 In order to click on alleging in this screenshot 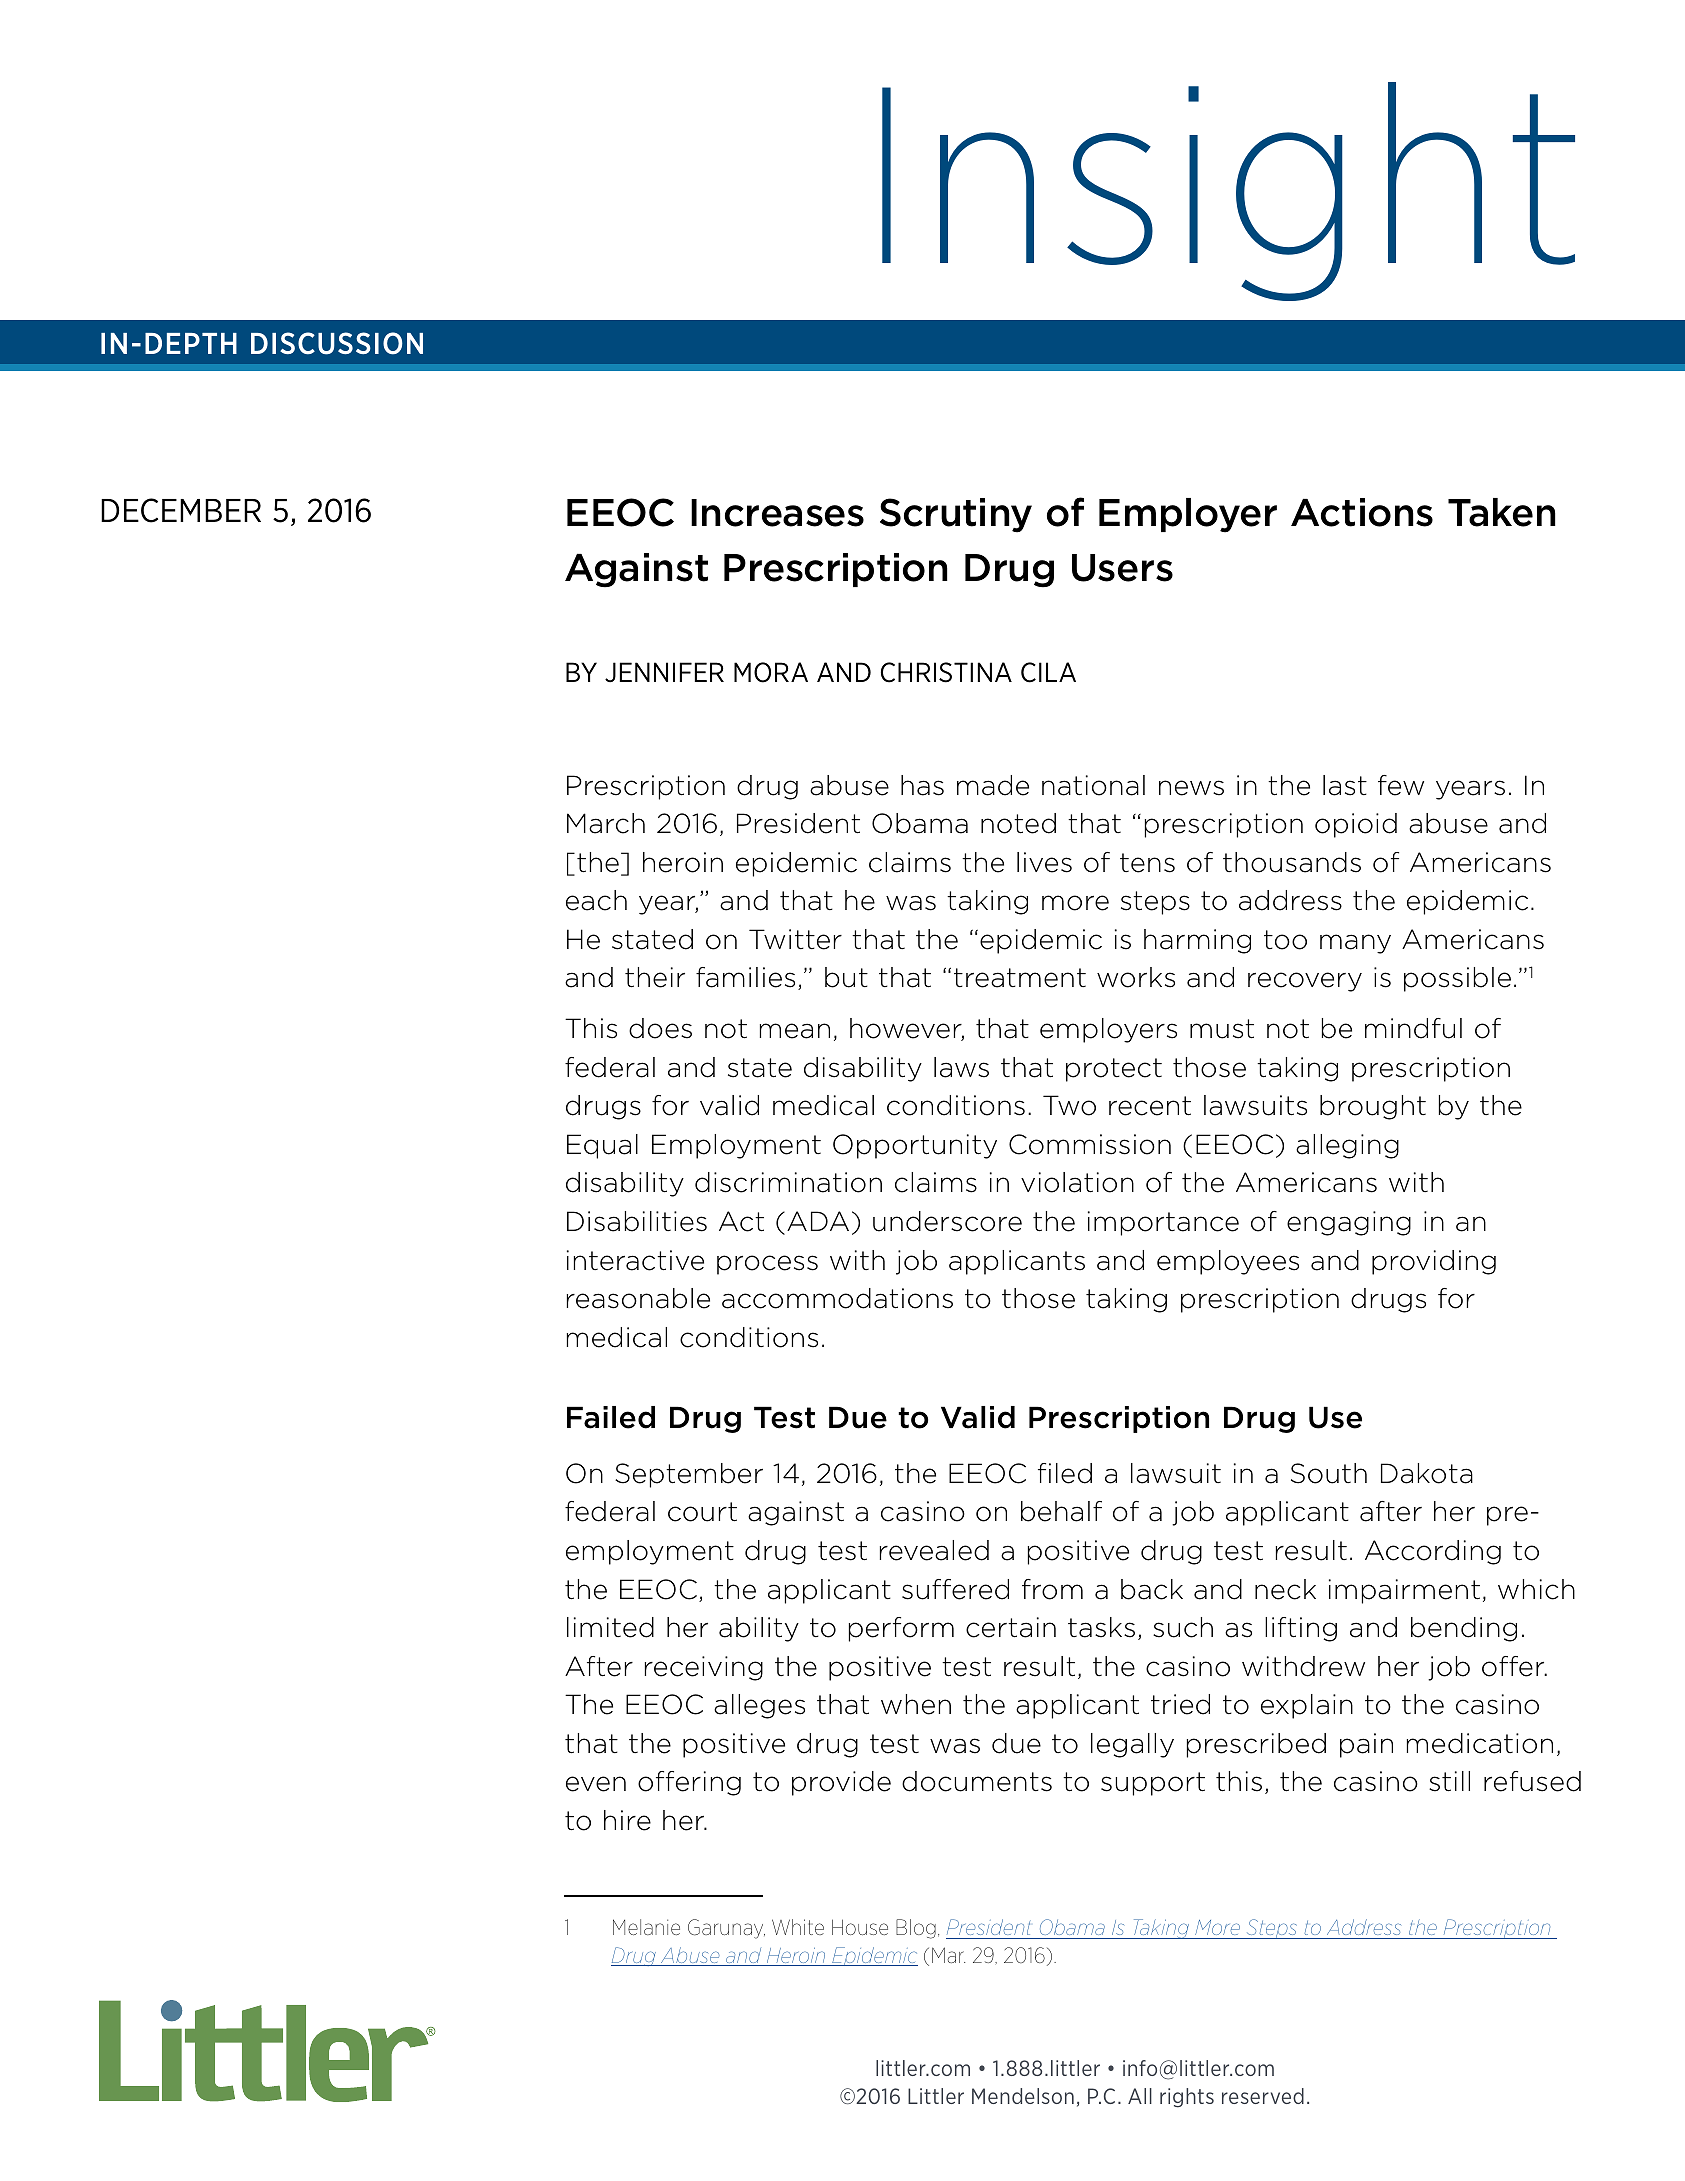, I will do `click(1347, 1146)`.
